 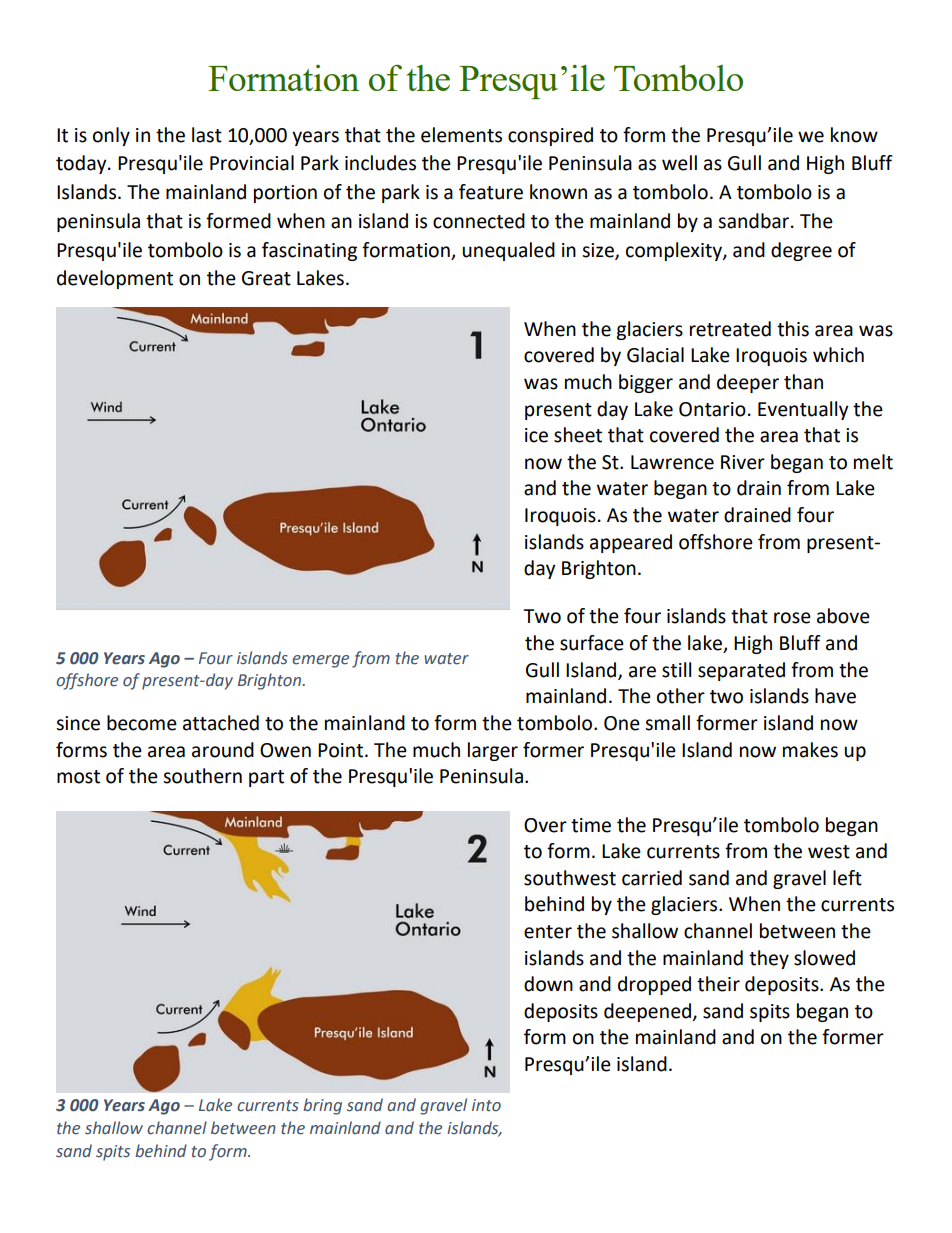 I want to click on larger, so click(x=493, y=751).
